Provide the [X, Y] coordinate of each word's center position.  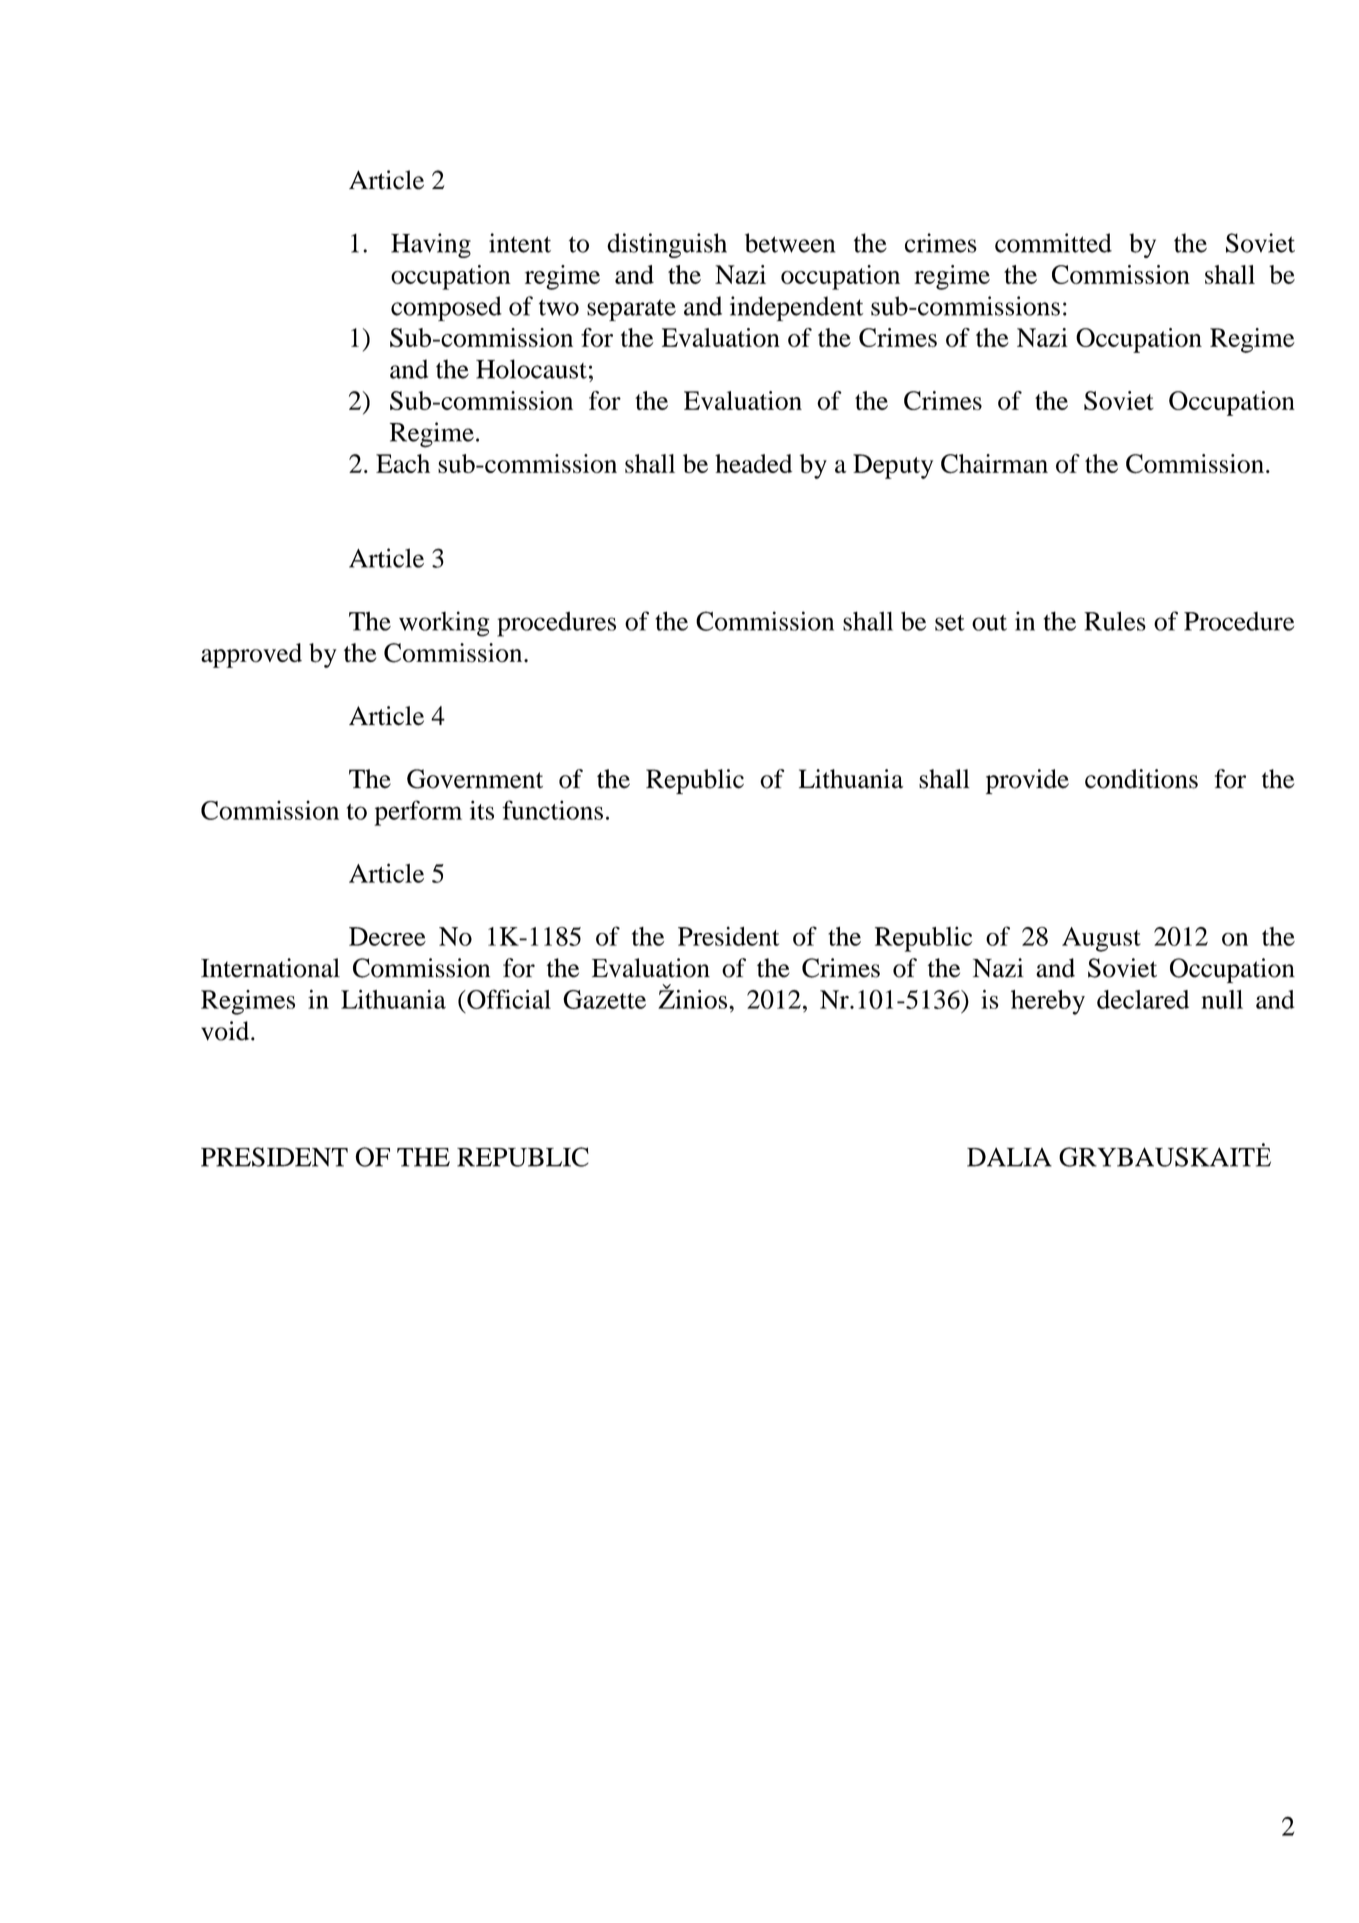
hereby [1048, 1002]
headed [753, 463]
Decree [387, 936]
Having [431, 245]
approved [251, 655]
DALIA [1009, 1157]
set [950, 623]
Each [403, 463]
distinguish [667, 245]
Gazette [604, 999]
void [226, 1031]
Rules [1115, 621]
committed [1053, 243]
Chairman [994, 464]
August [1101, 939]
